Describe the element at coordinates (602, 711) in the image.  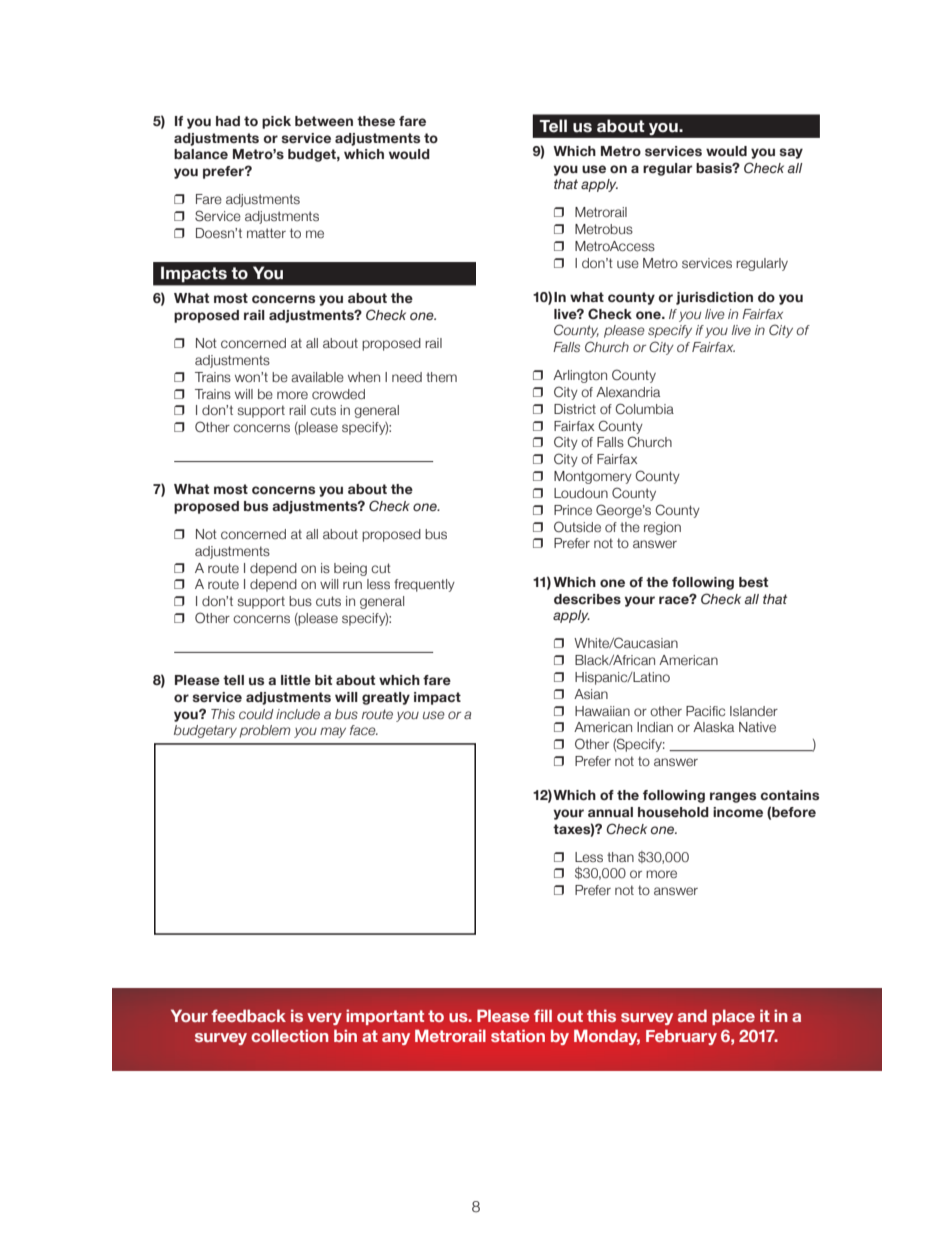
I see `Hawaiian` at that location.
